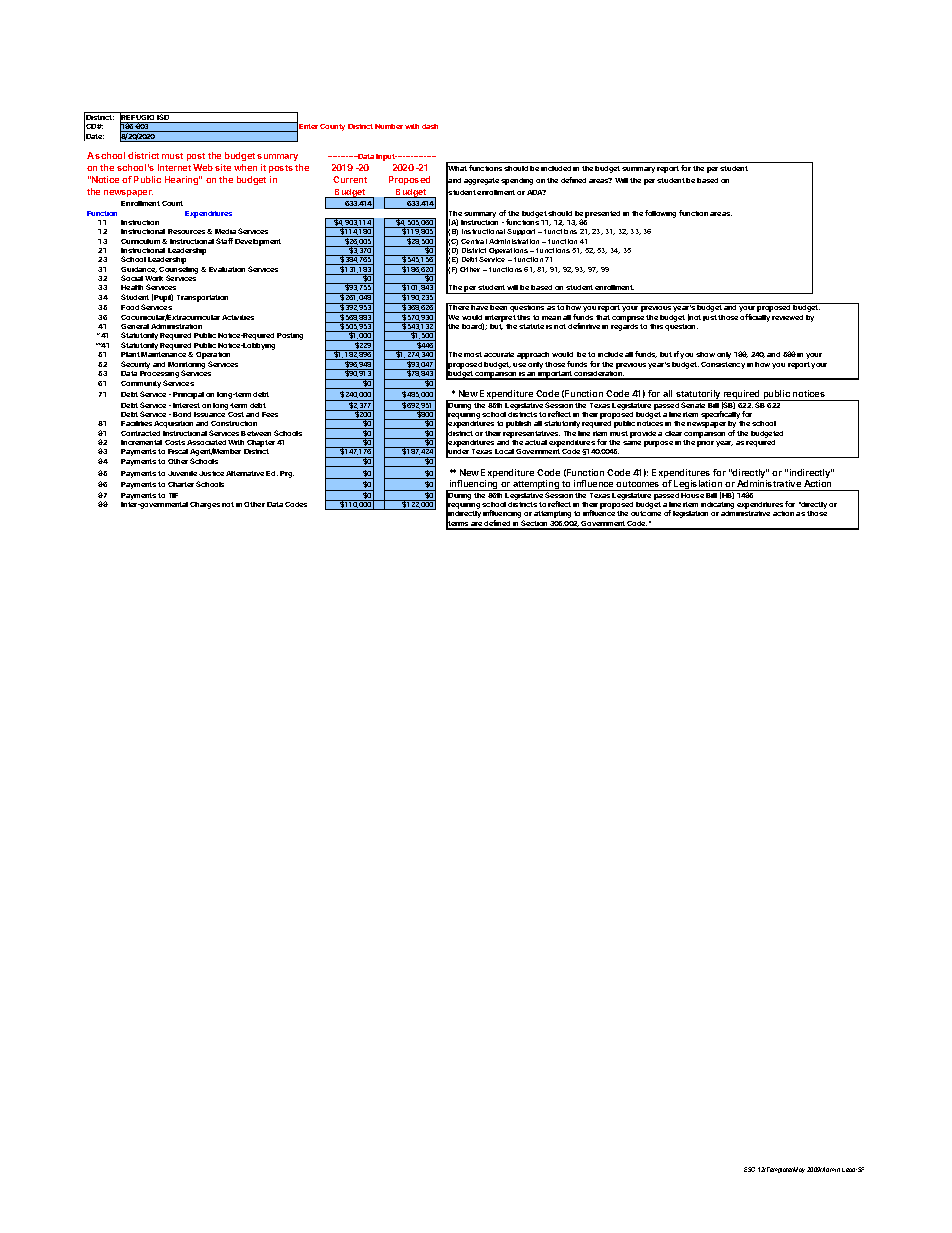  What do you see at coordinates (430, 126) in the screenshot?
I see `dash` at bounding box center [430, 126].
